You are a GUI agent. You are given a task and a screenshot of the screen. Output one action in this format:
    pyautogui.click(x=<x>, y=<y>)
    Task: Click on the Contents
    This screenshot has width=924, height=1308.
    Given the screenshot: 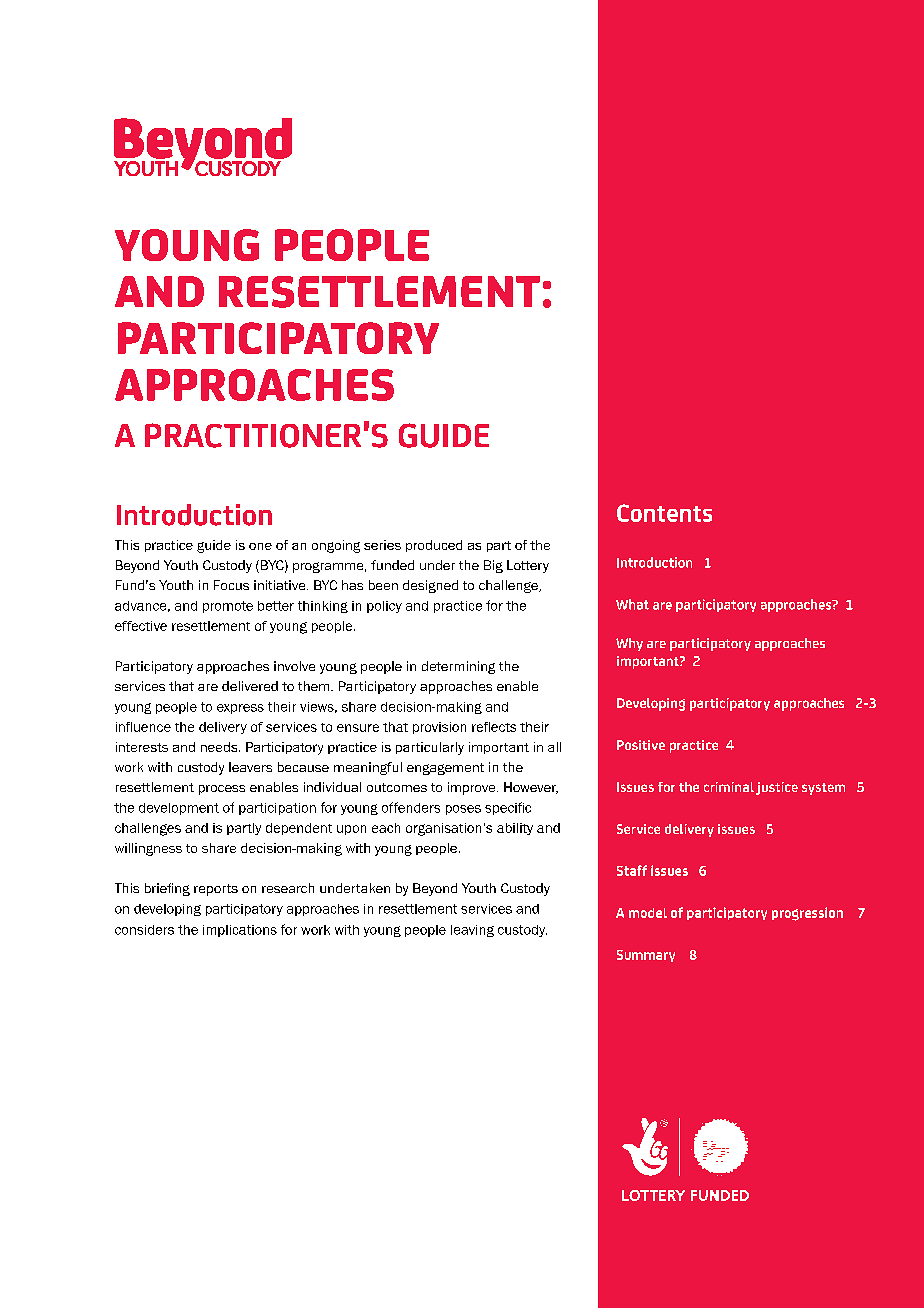 What is the action you would take?
    pyautogui.click(x=664, y=513)
